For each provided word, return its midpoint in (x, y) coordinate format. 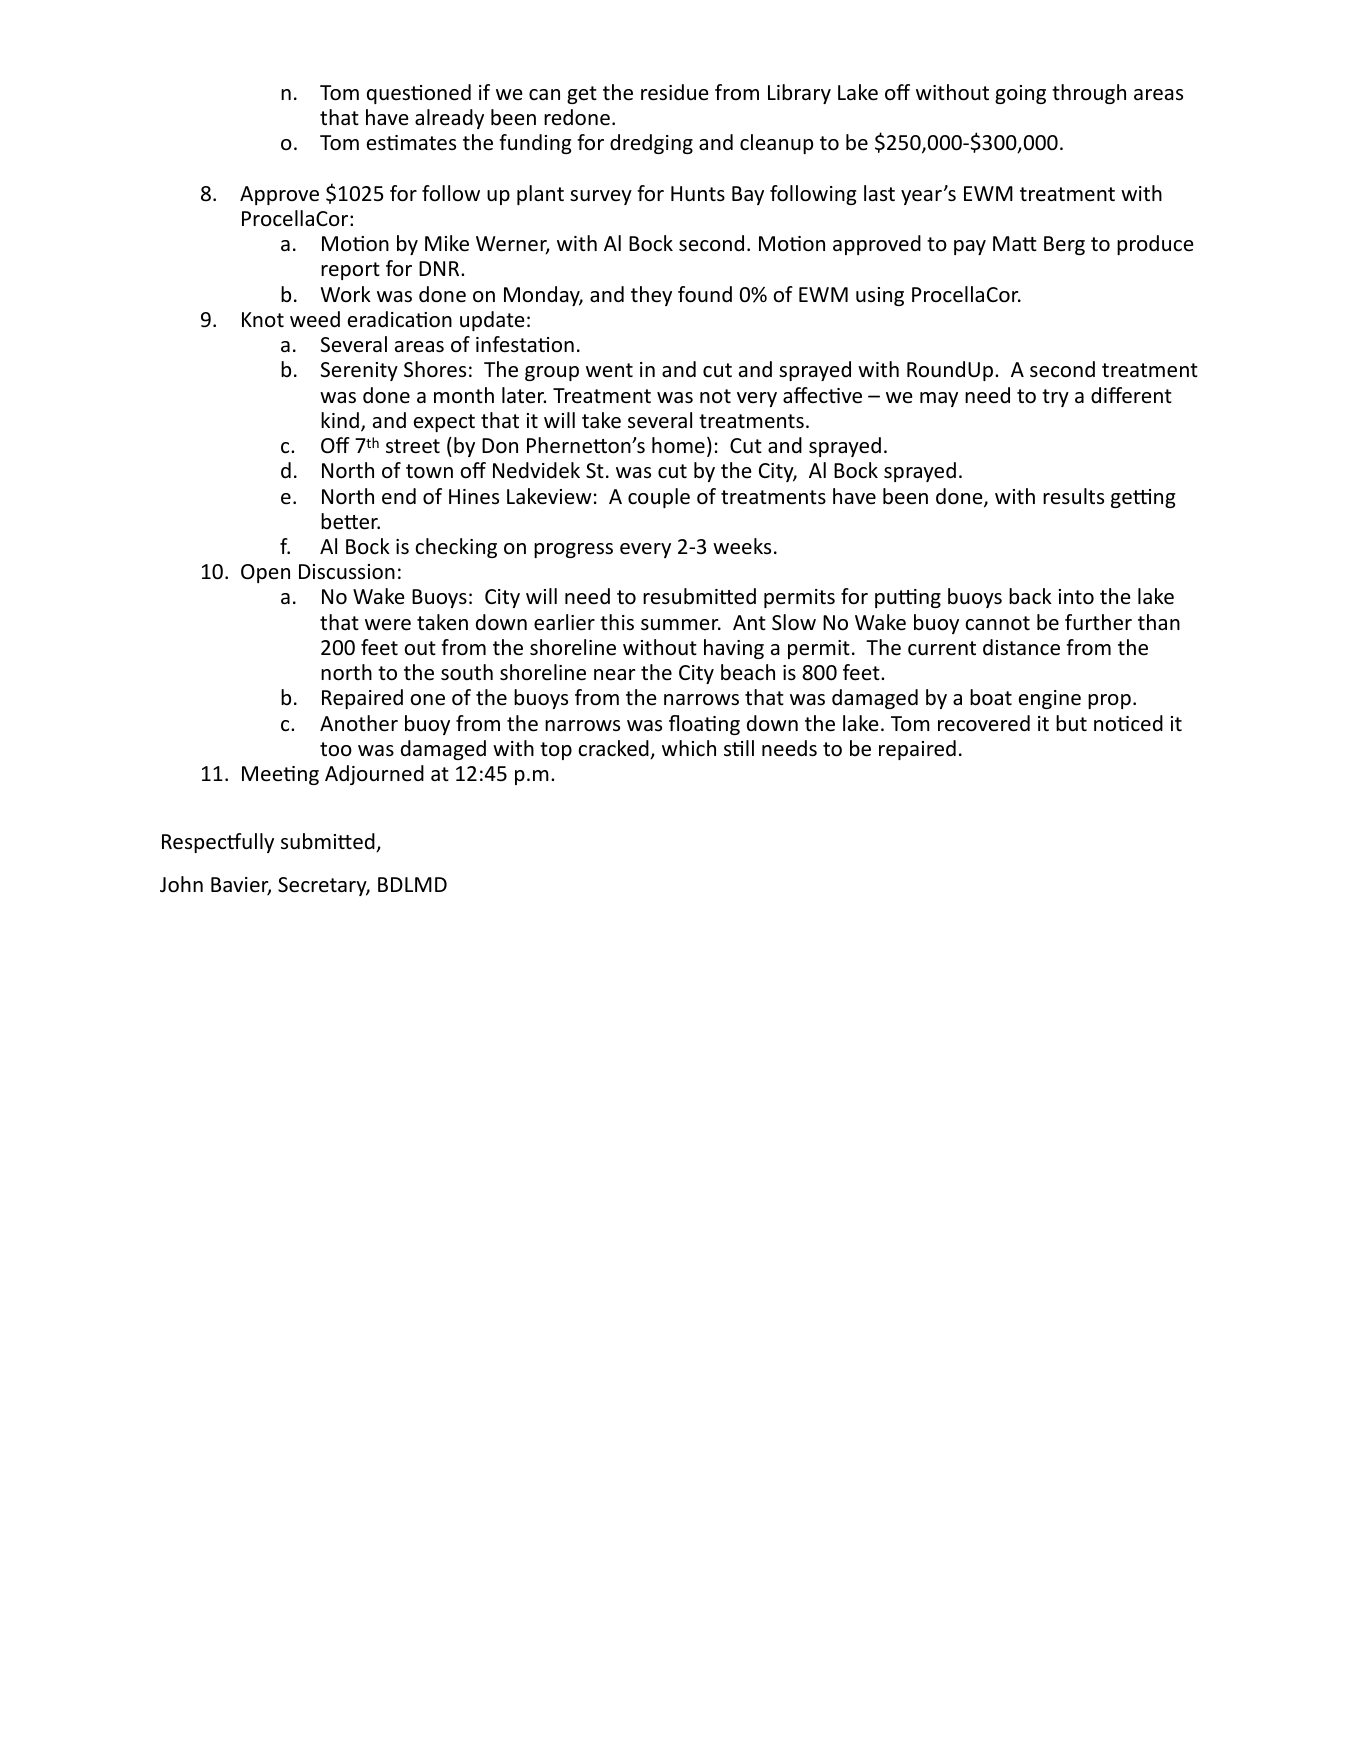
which (689, 748)
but (1071, 723)
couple (659, 498)
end (399, 496)
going (1020, 94)
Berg (1064, 245)
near (615, 674)
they (651, 296)
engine (1050, 699)
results (1073, 496)
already (449, 119)
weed (315, 319)
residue (675, 92)
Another (359, 723)
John (181, 884)
